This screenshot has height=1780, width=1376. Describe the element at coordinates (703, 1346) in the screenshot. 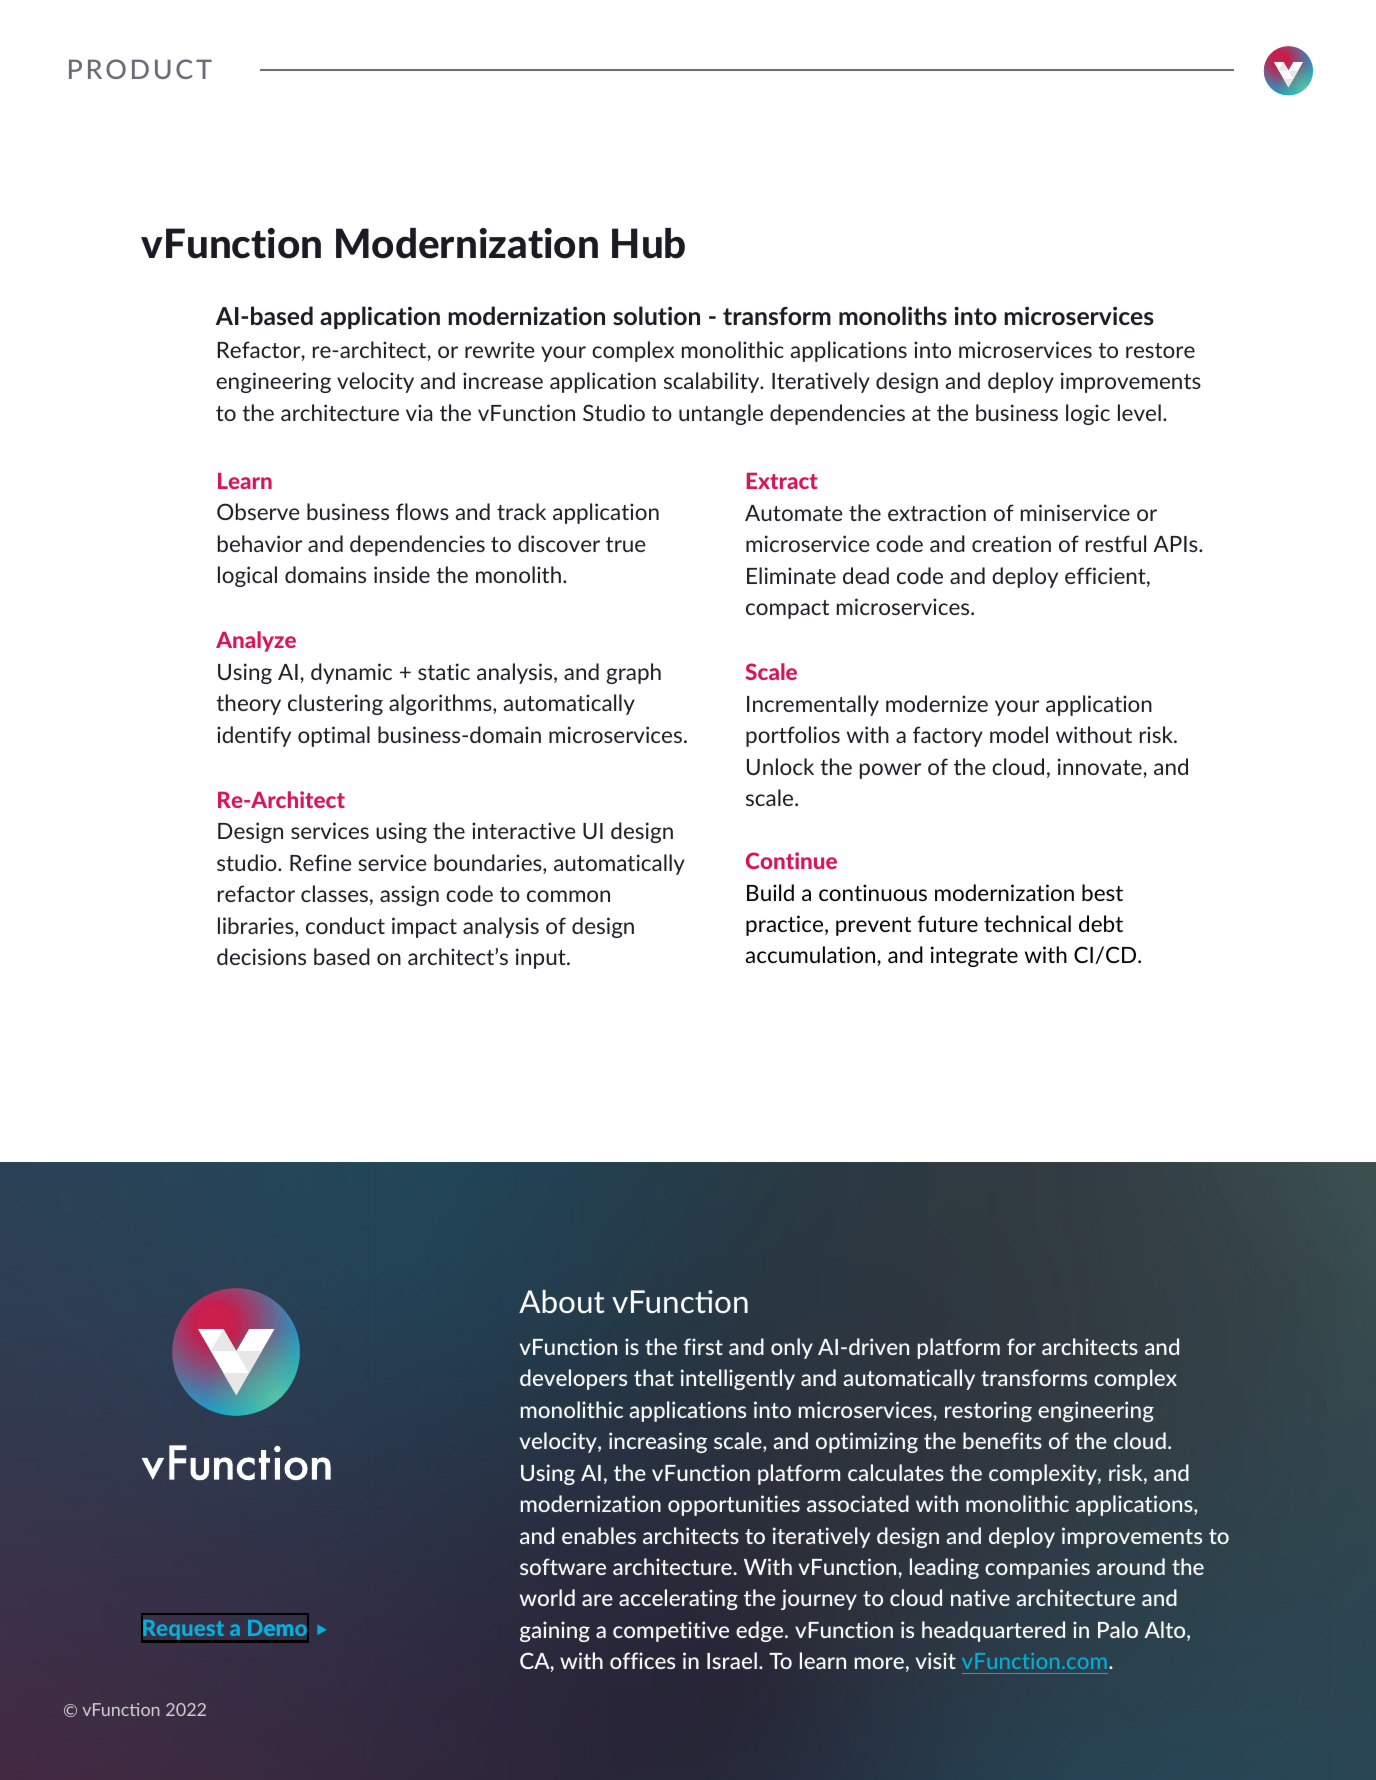

I see `first` at that location.
